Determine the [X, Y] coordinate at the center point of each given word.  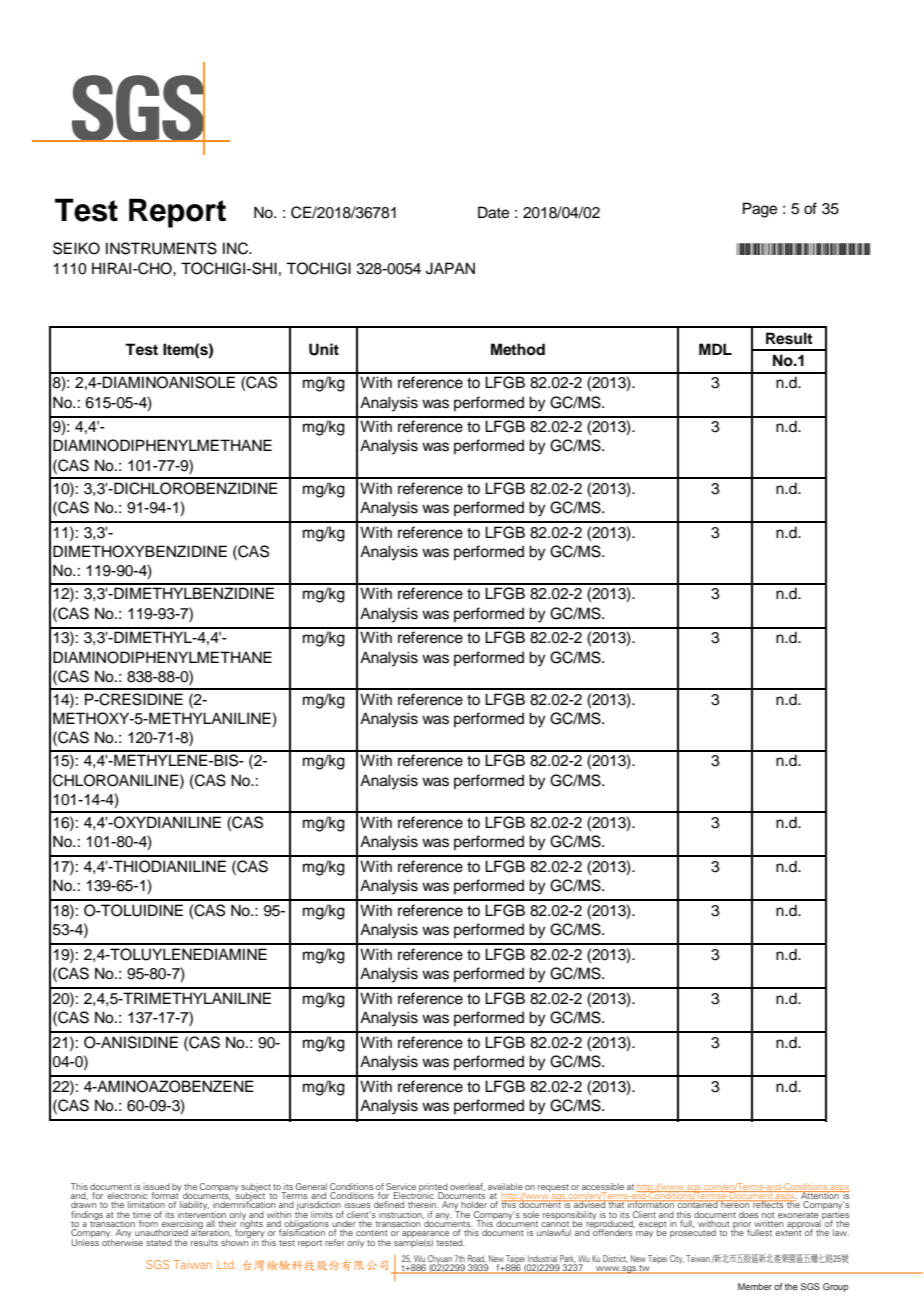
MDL [715, 349]
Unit [324, 349]
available [505, 1186]
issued [156, 1186]
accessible [603, 1186]
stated [159, 1242]
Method [518, 349]
